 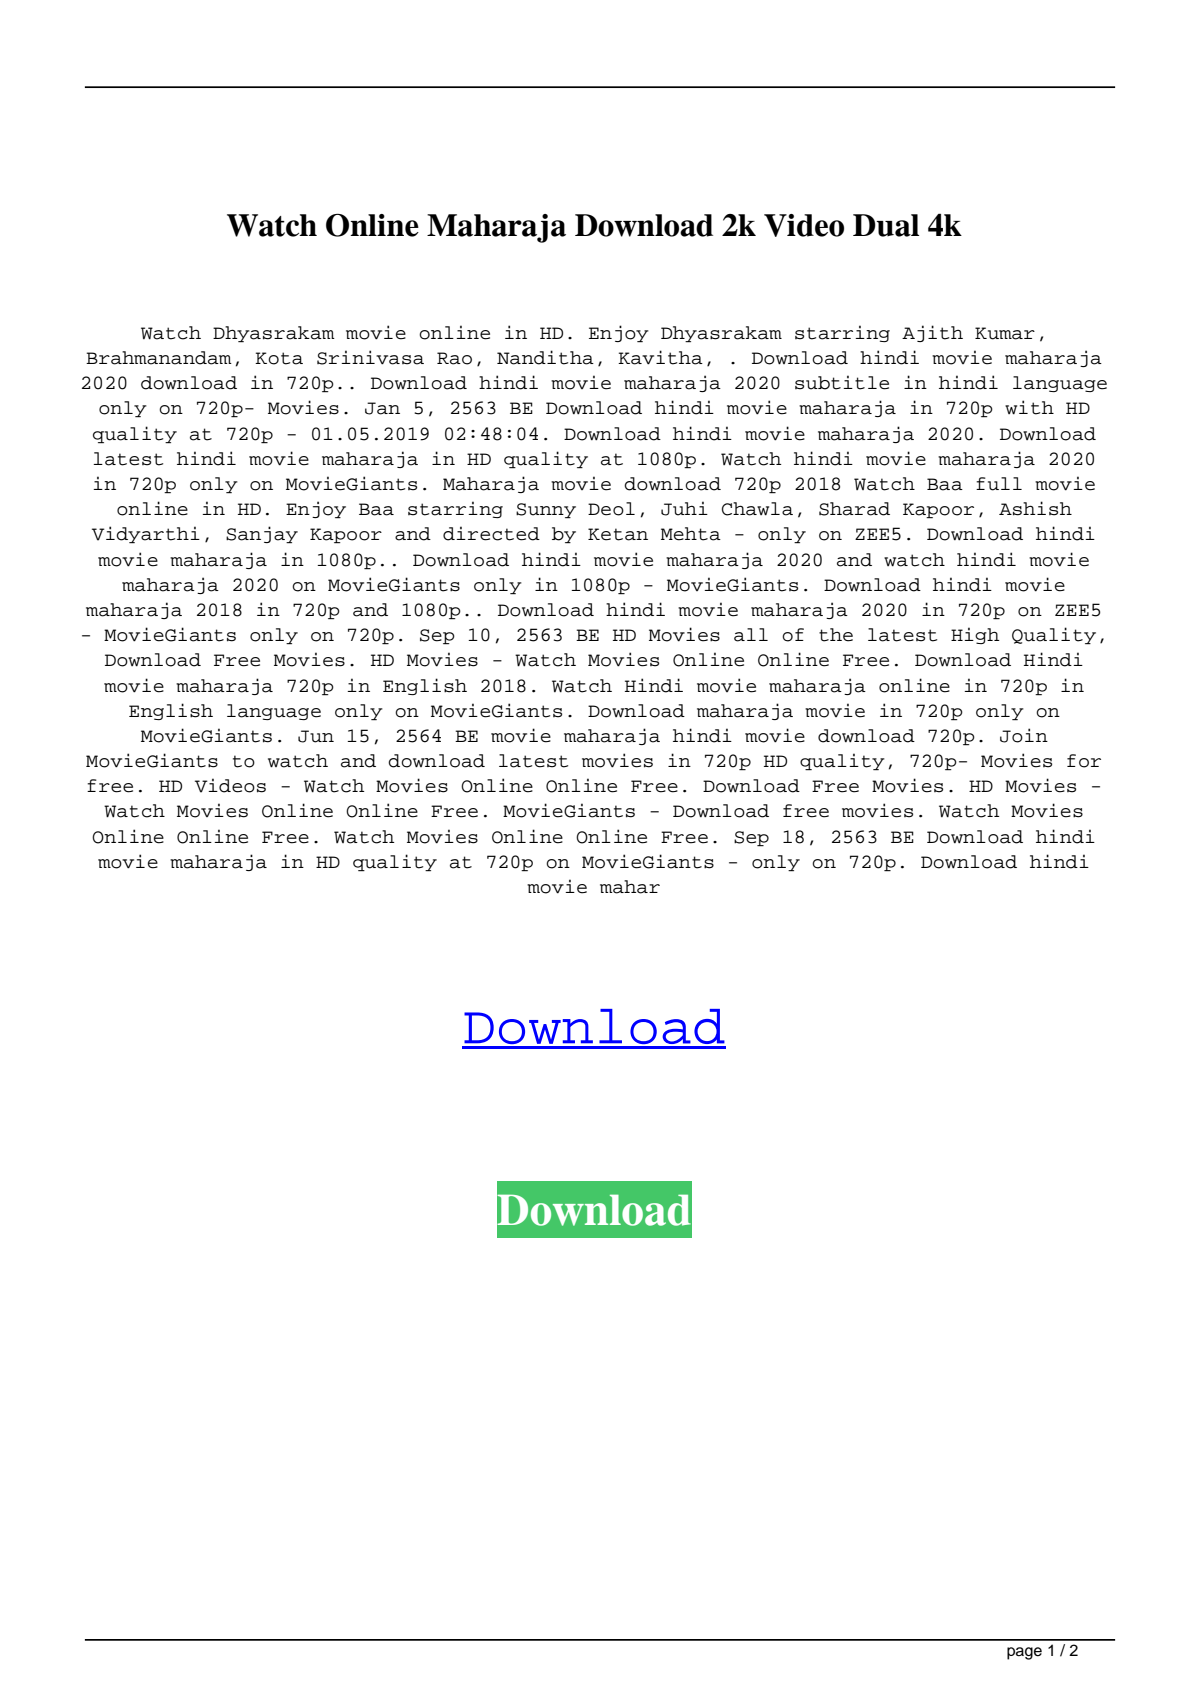 What do you see at coordinates (1024, 1653) in the screenshot?
I see `page` at bounding box center [1024, 1653].
